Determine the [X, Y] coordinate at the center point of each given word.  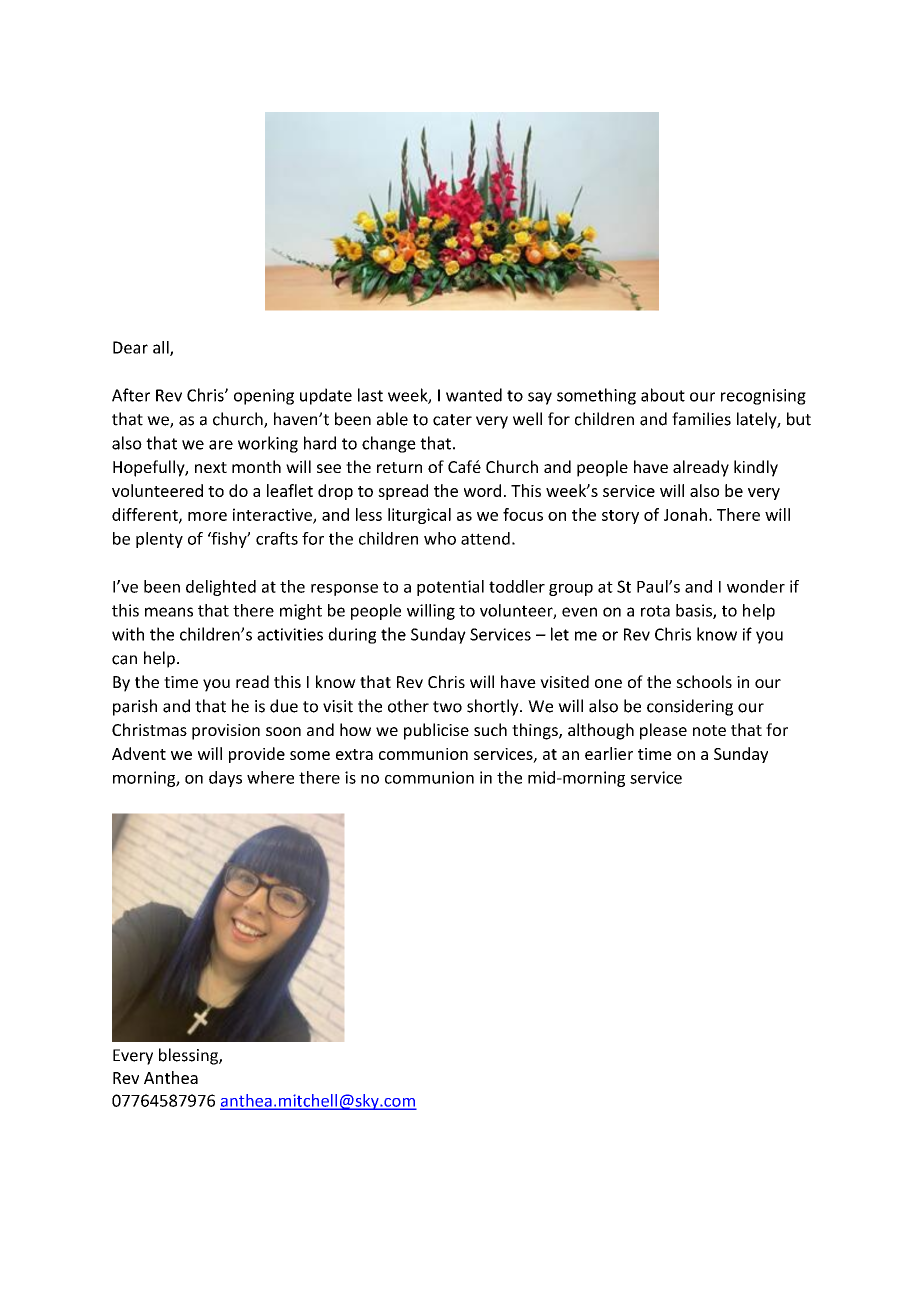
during [352, 635]
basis [695, 611]
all [162, 348]
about [663, 395]
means [169, 612]
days [225, 779]
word [482, 490]
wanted [474, 395]
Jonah [685, 514]
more [207, 516]
